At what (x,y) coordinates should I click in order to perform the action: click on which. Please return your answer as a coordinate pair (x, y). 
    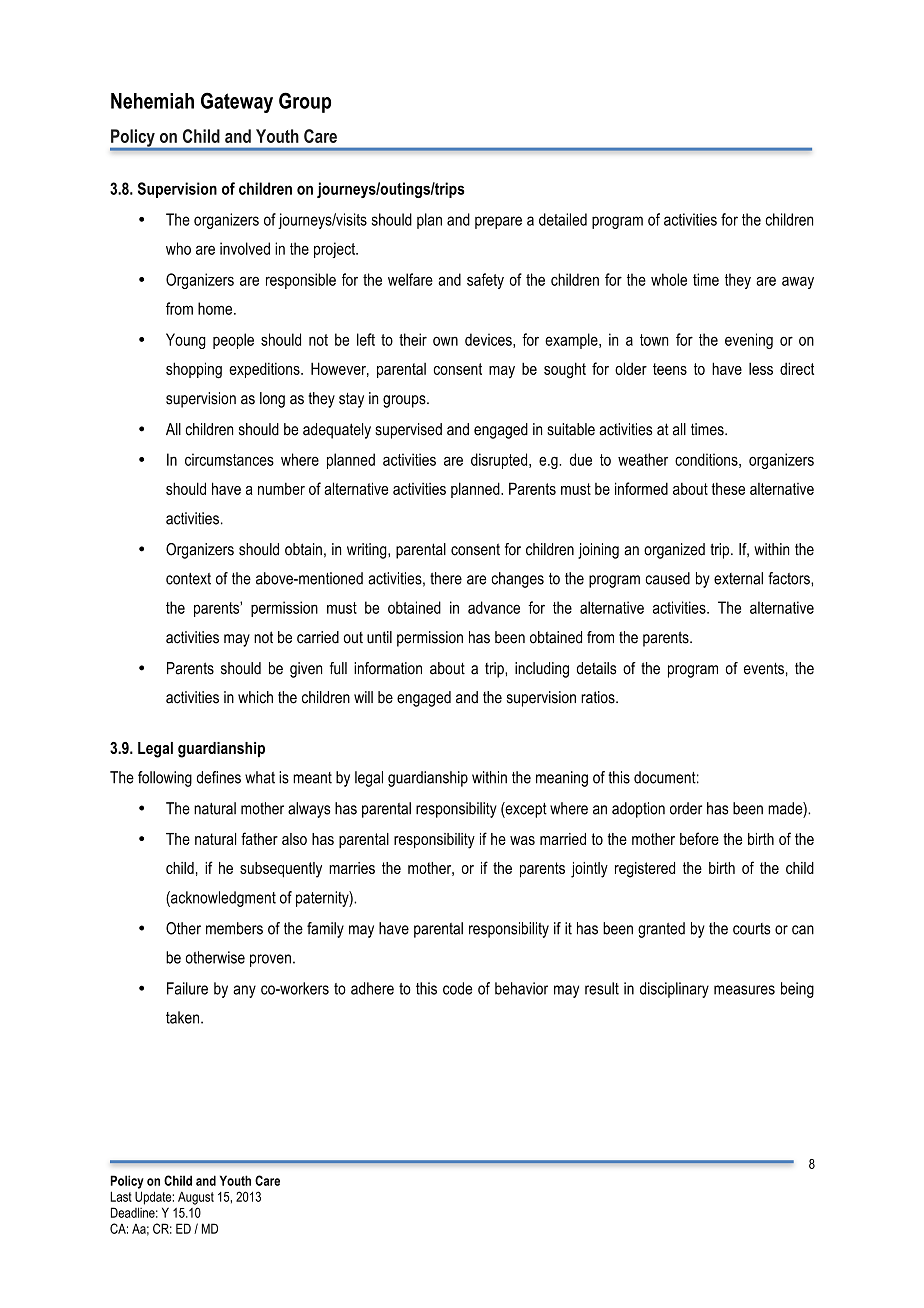
    Looking at the image, I should click on (255, 697).
